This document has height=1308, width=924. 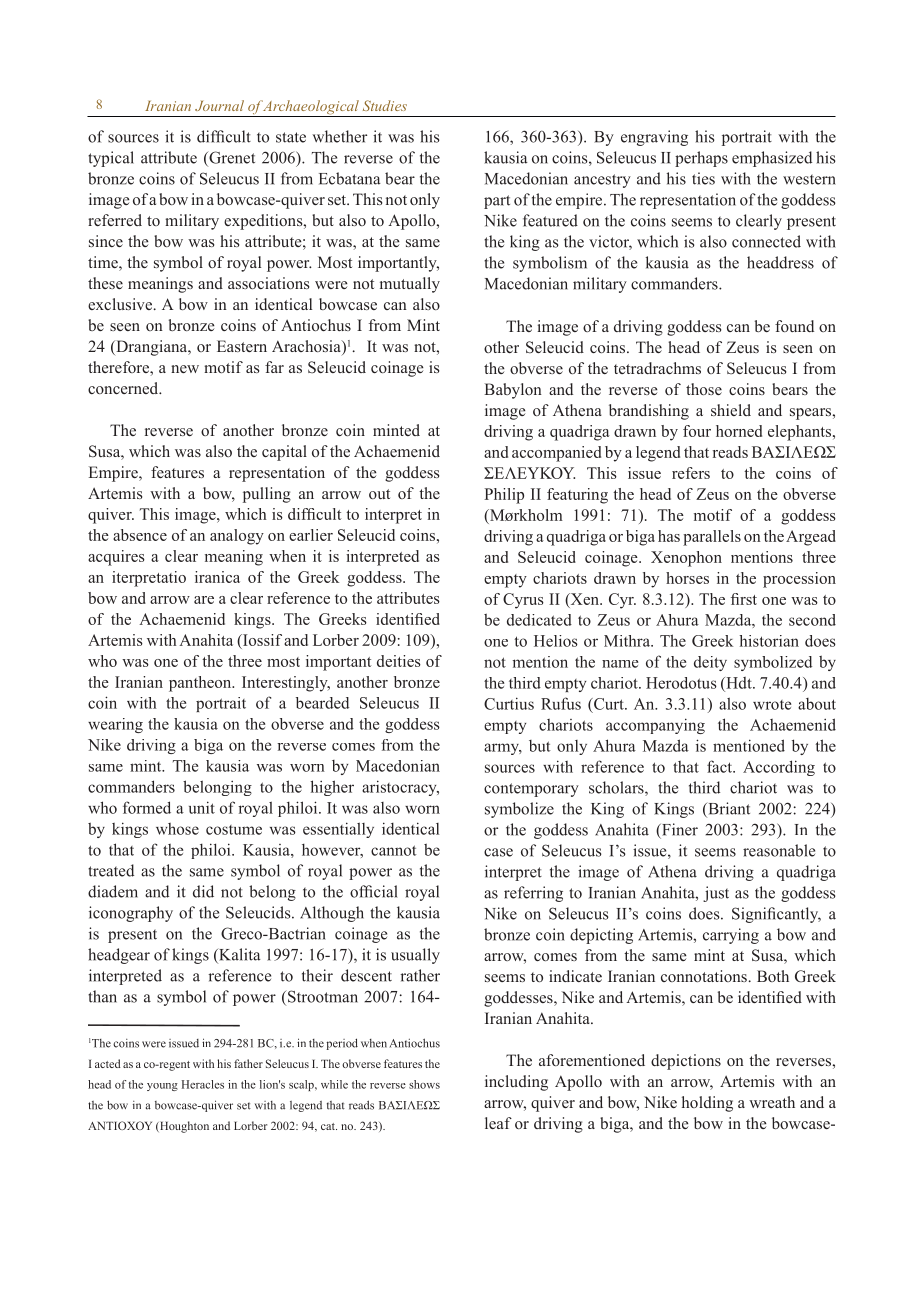 What do you see at coordinates (177, 829) in the document?
I see `whose` at bounding box center [177, 829].
